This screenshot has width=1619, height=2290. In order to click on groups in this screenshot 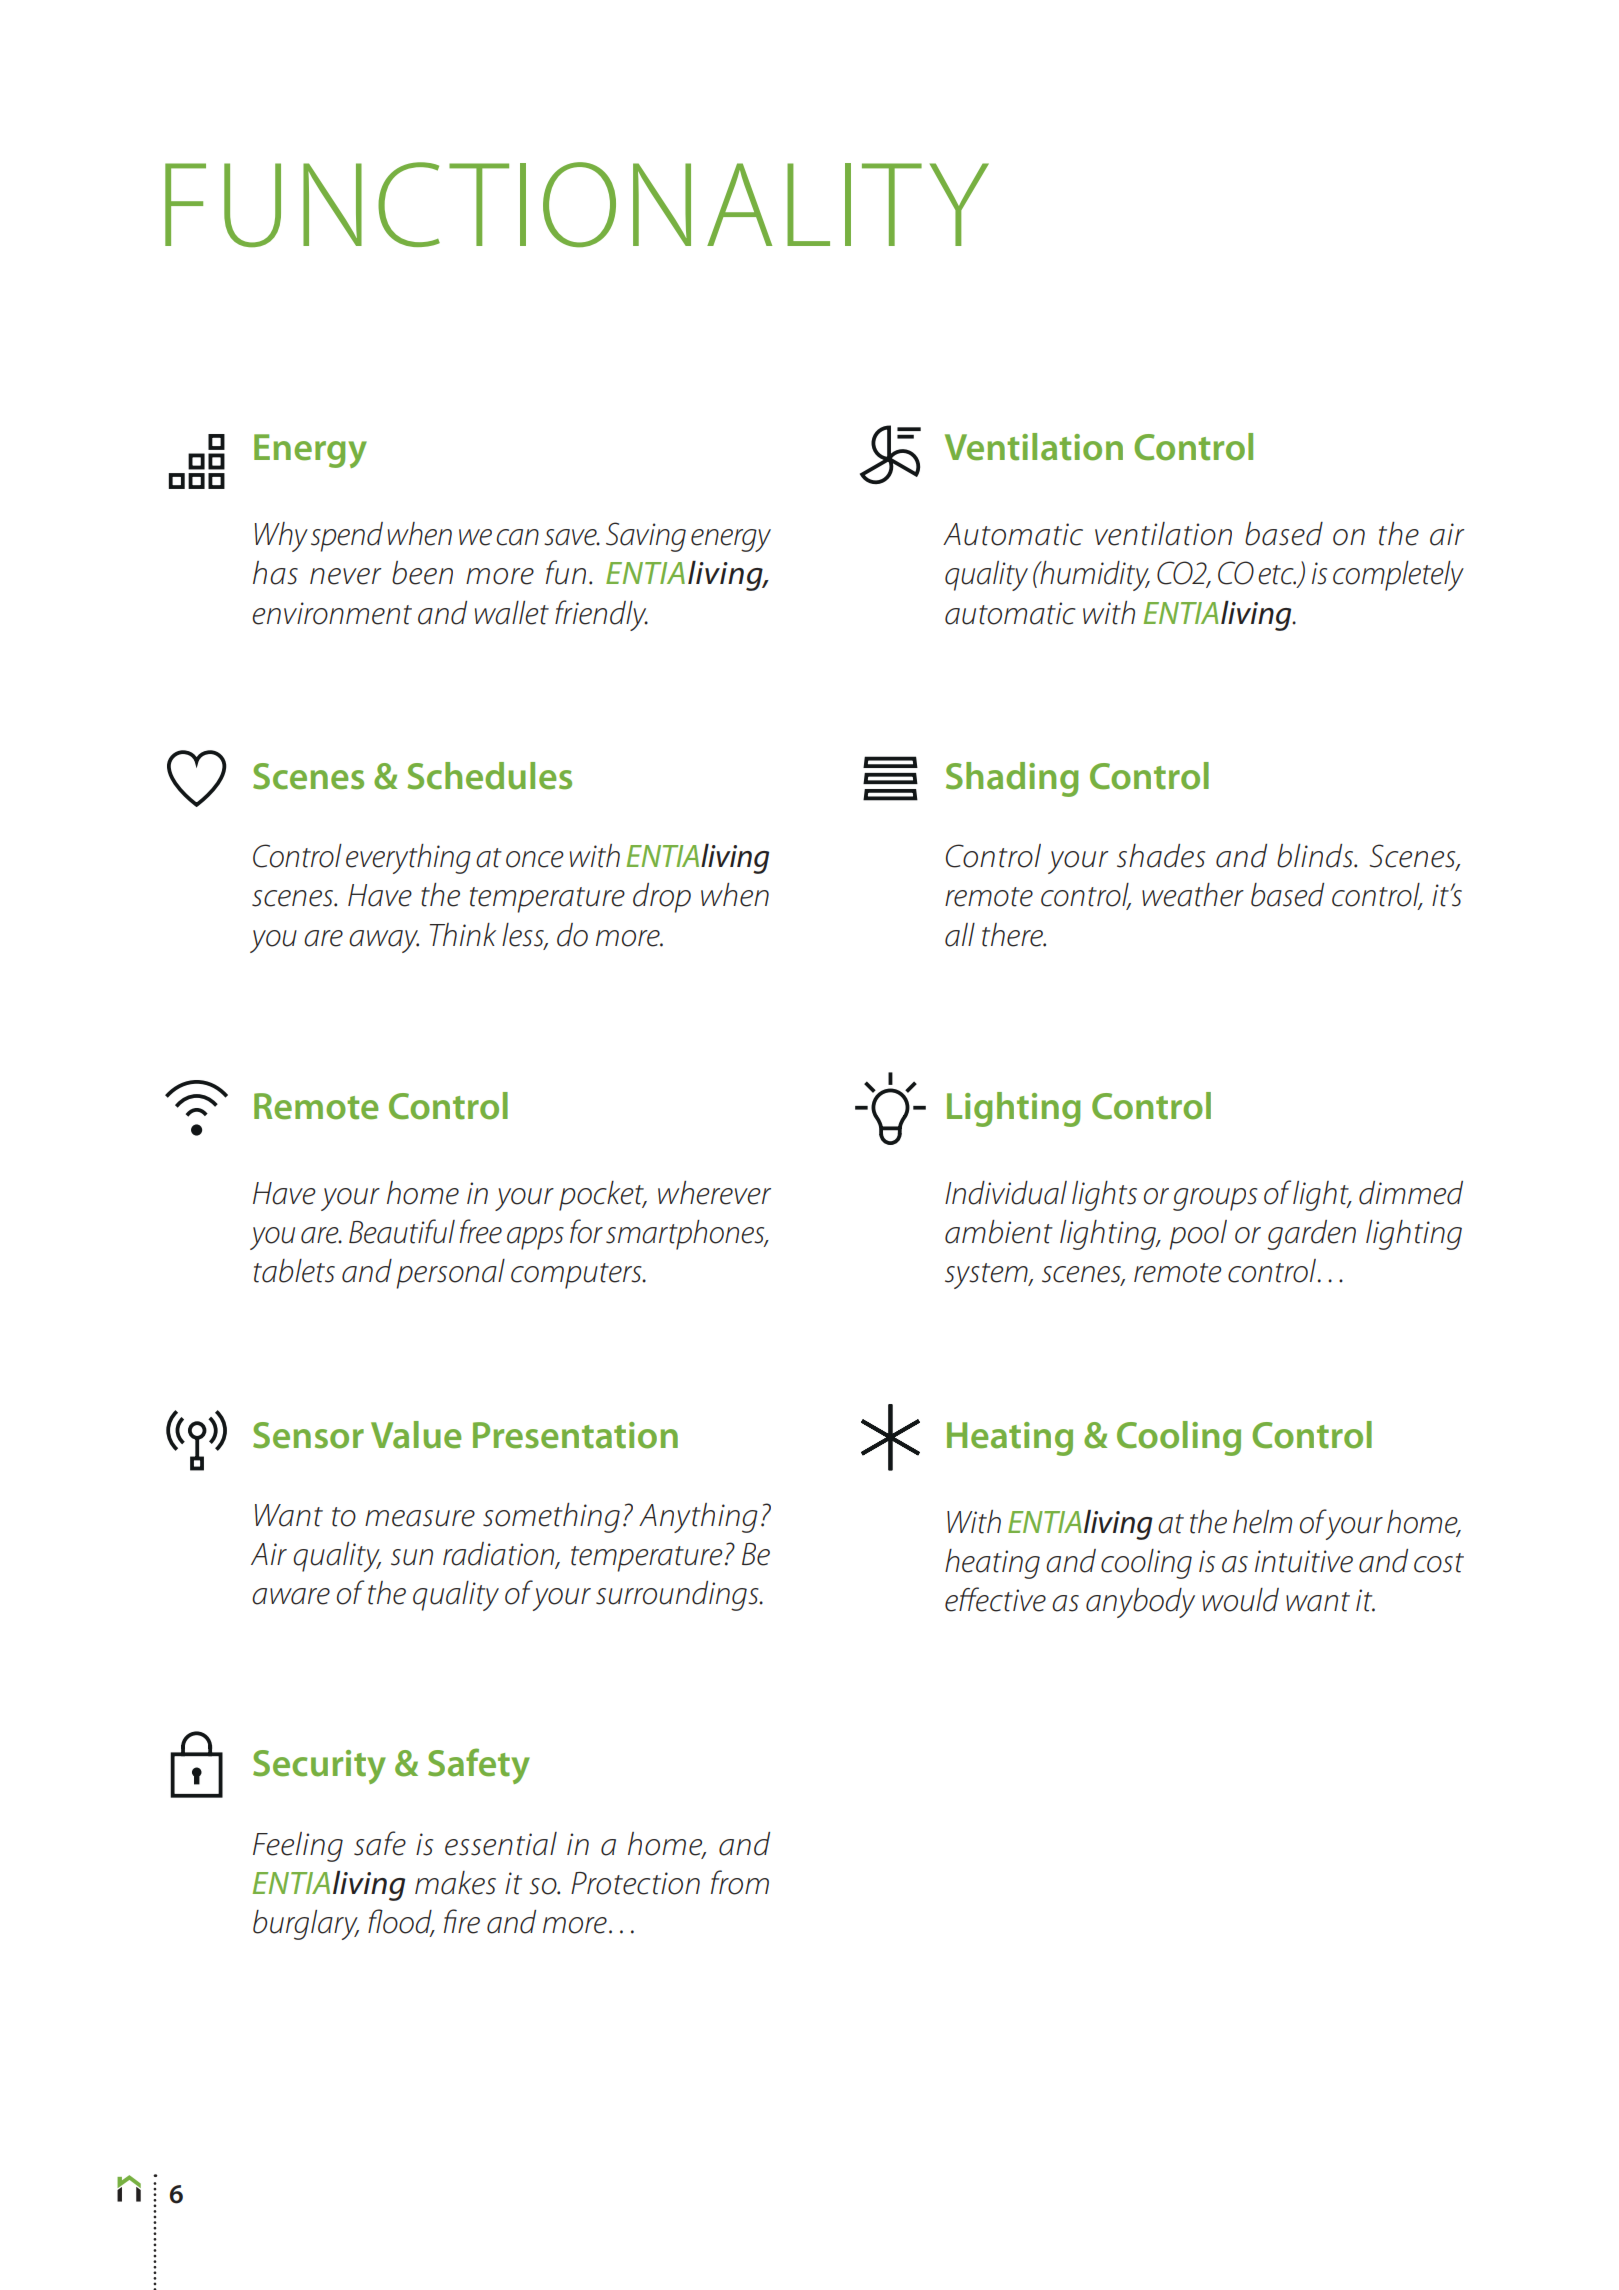, I will do `click(1215, 1199)`.
